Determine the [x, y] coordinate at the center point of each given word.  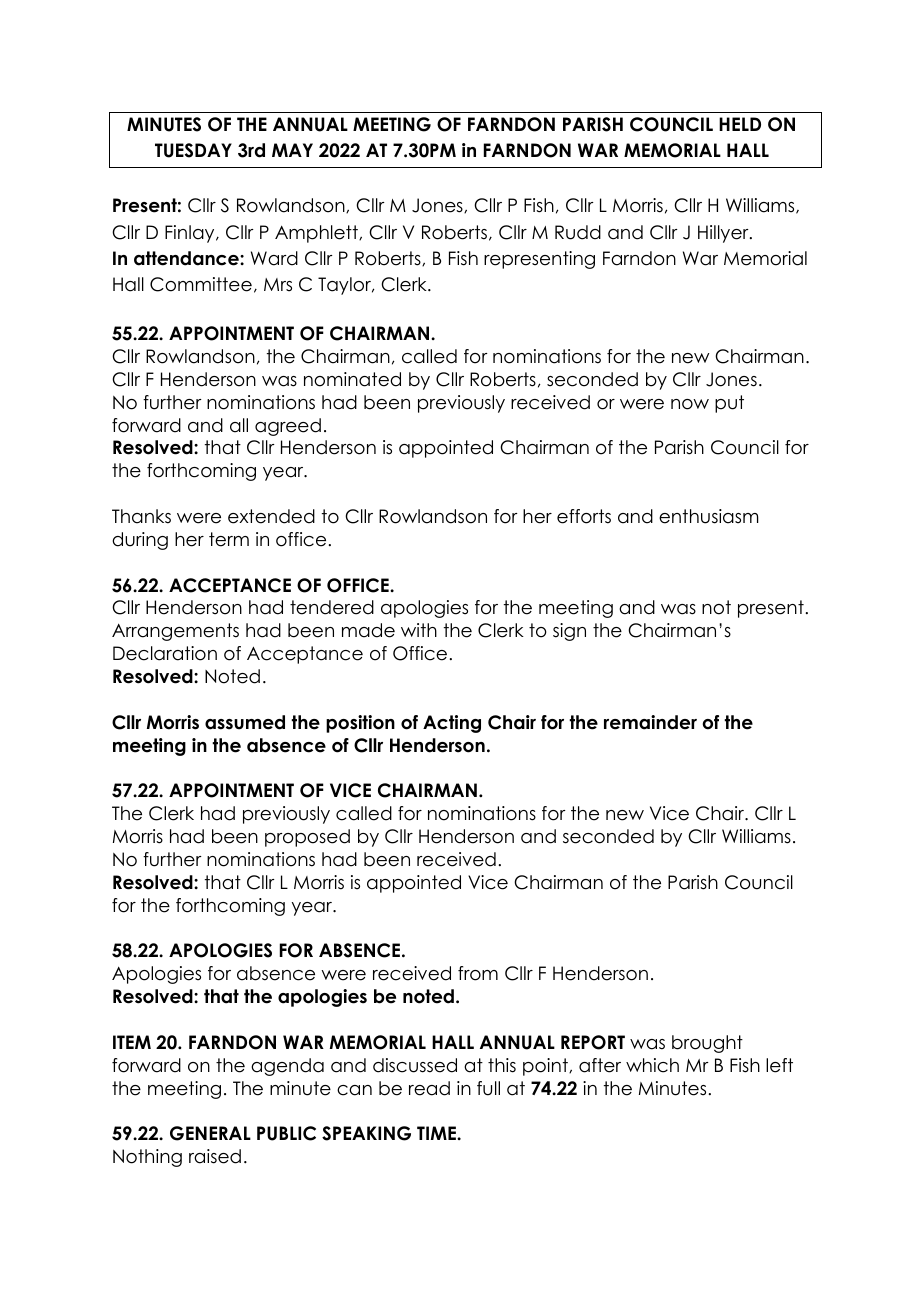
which [652, 1065]
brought [707, 1044]
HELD [740, 124]
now [690, 404]
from [478, 973]
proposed [307, 838]
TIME [437, 1133]
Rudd [578, 232]
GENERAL [210, 1133]
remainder [650, 722]
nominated [352, 379]
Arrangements [175, 632]
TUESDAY [193, 150]
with [419, 630]
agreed [288, 427]
